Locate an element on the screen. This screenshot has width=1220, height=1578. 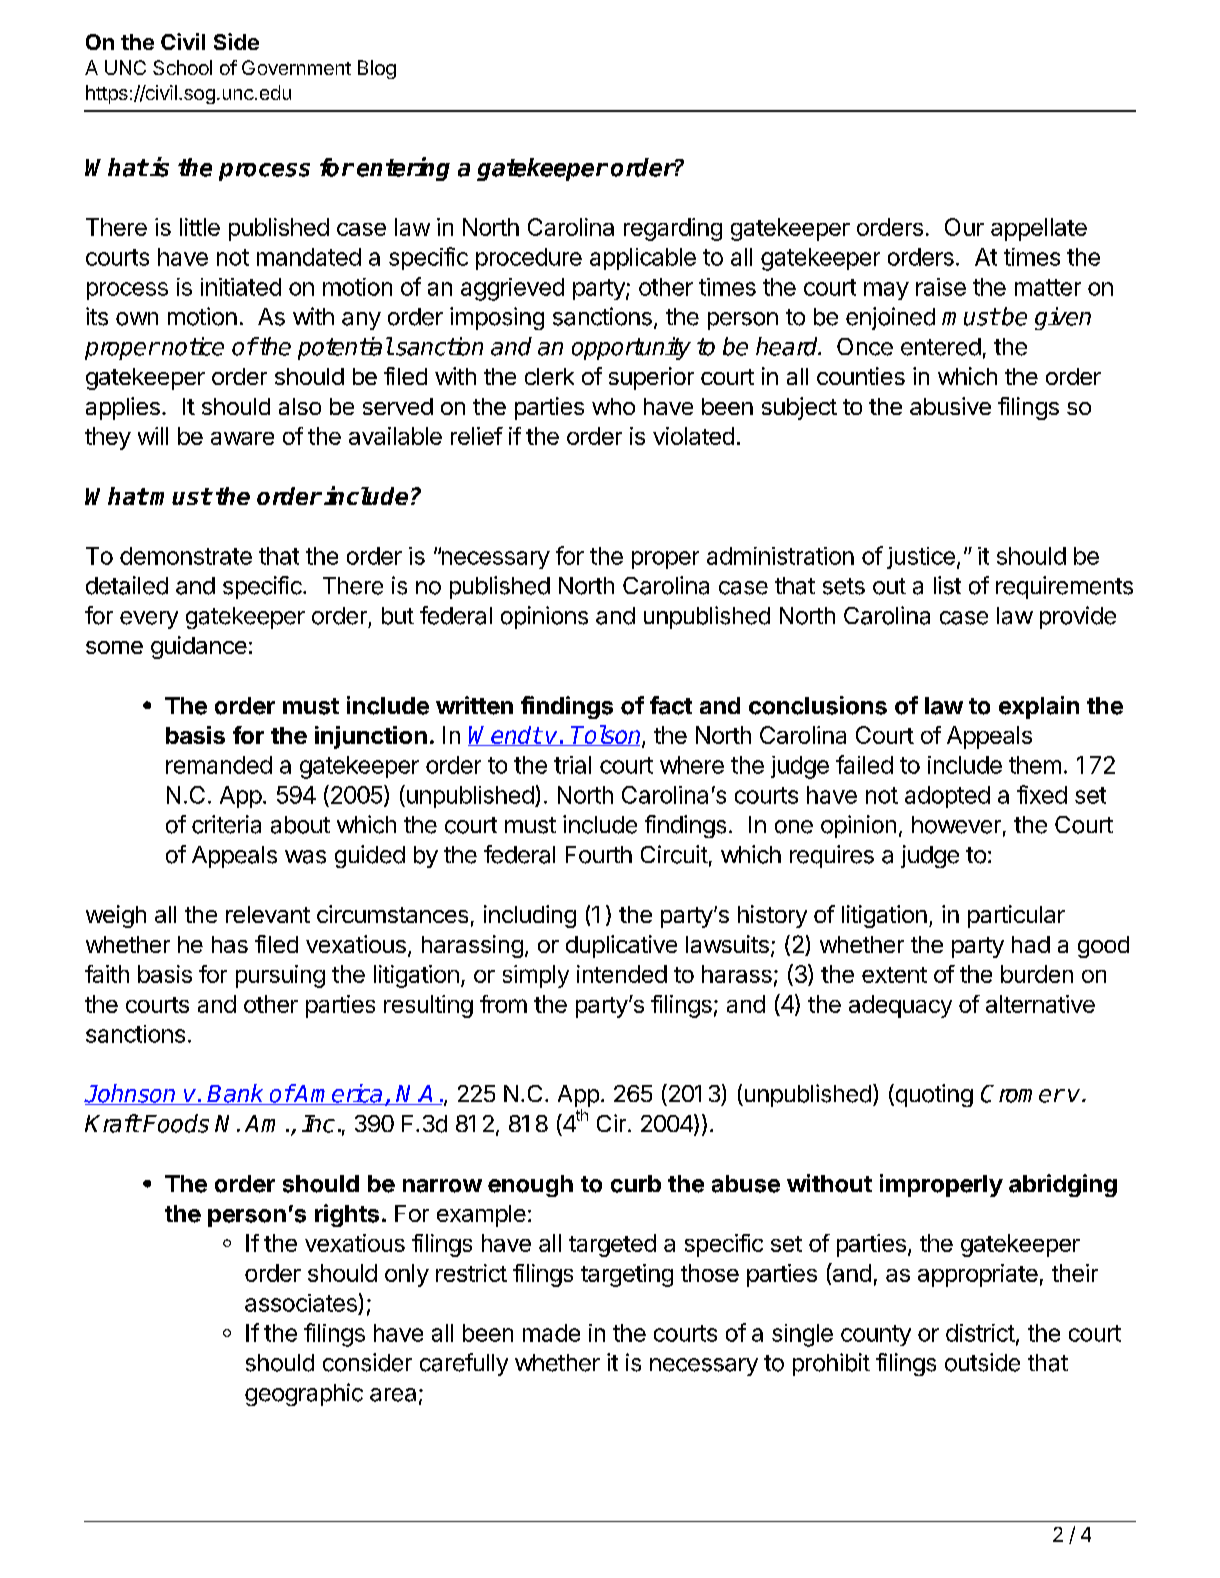
who is located at coordinates (613, 406).
